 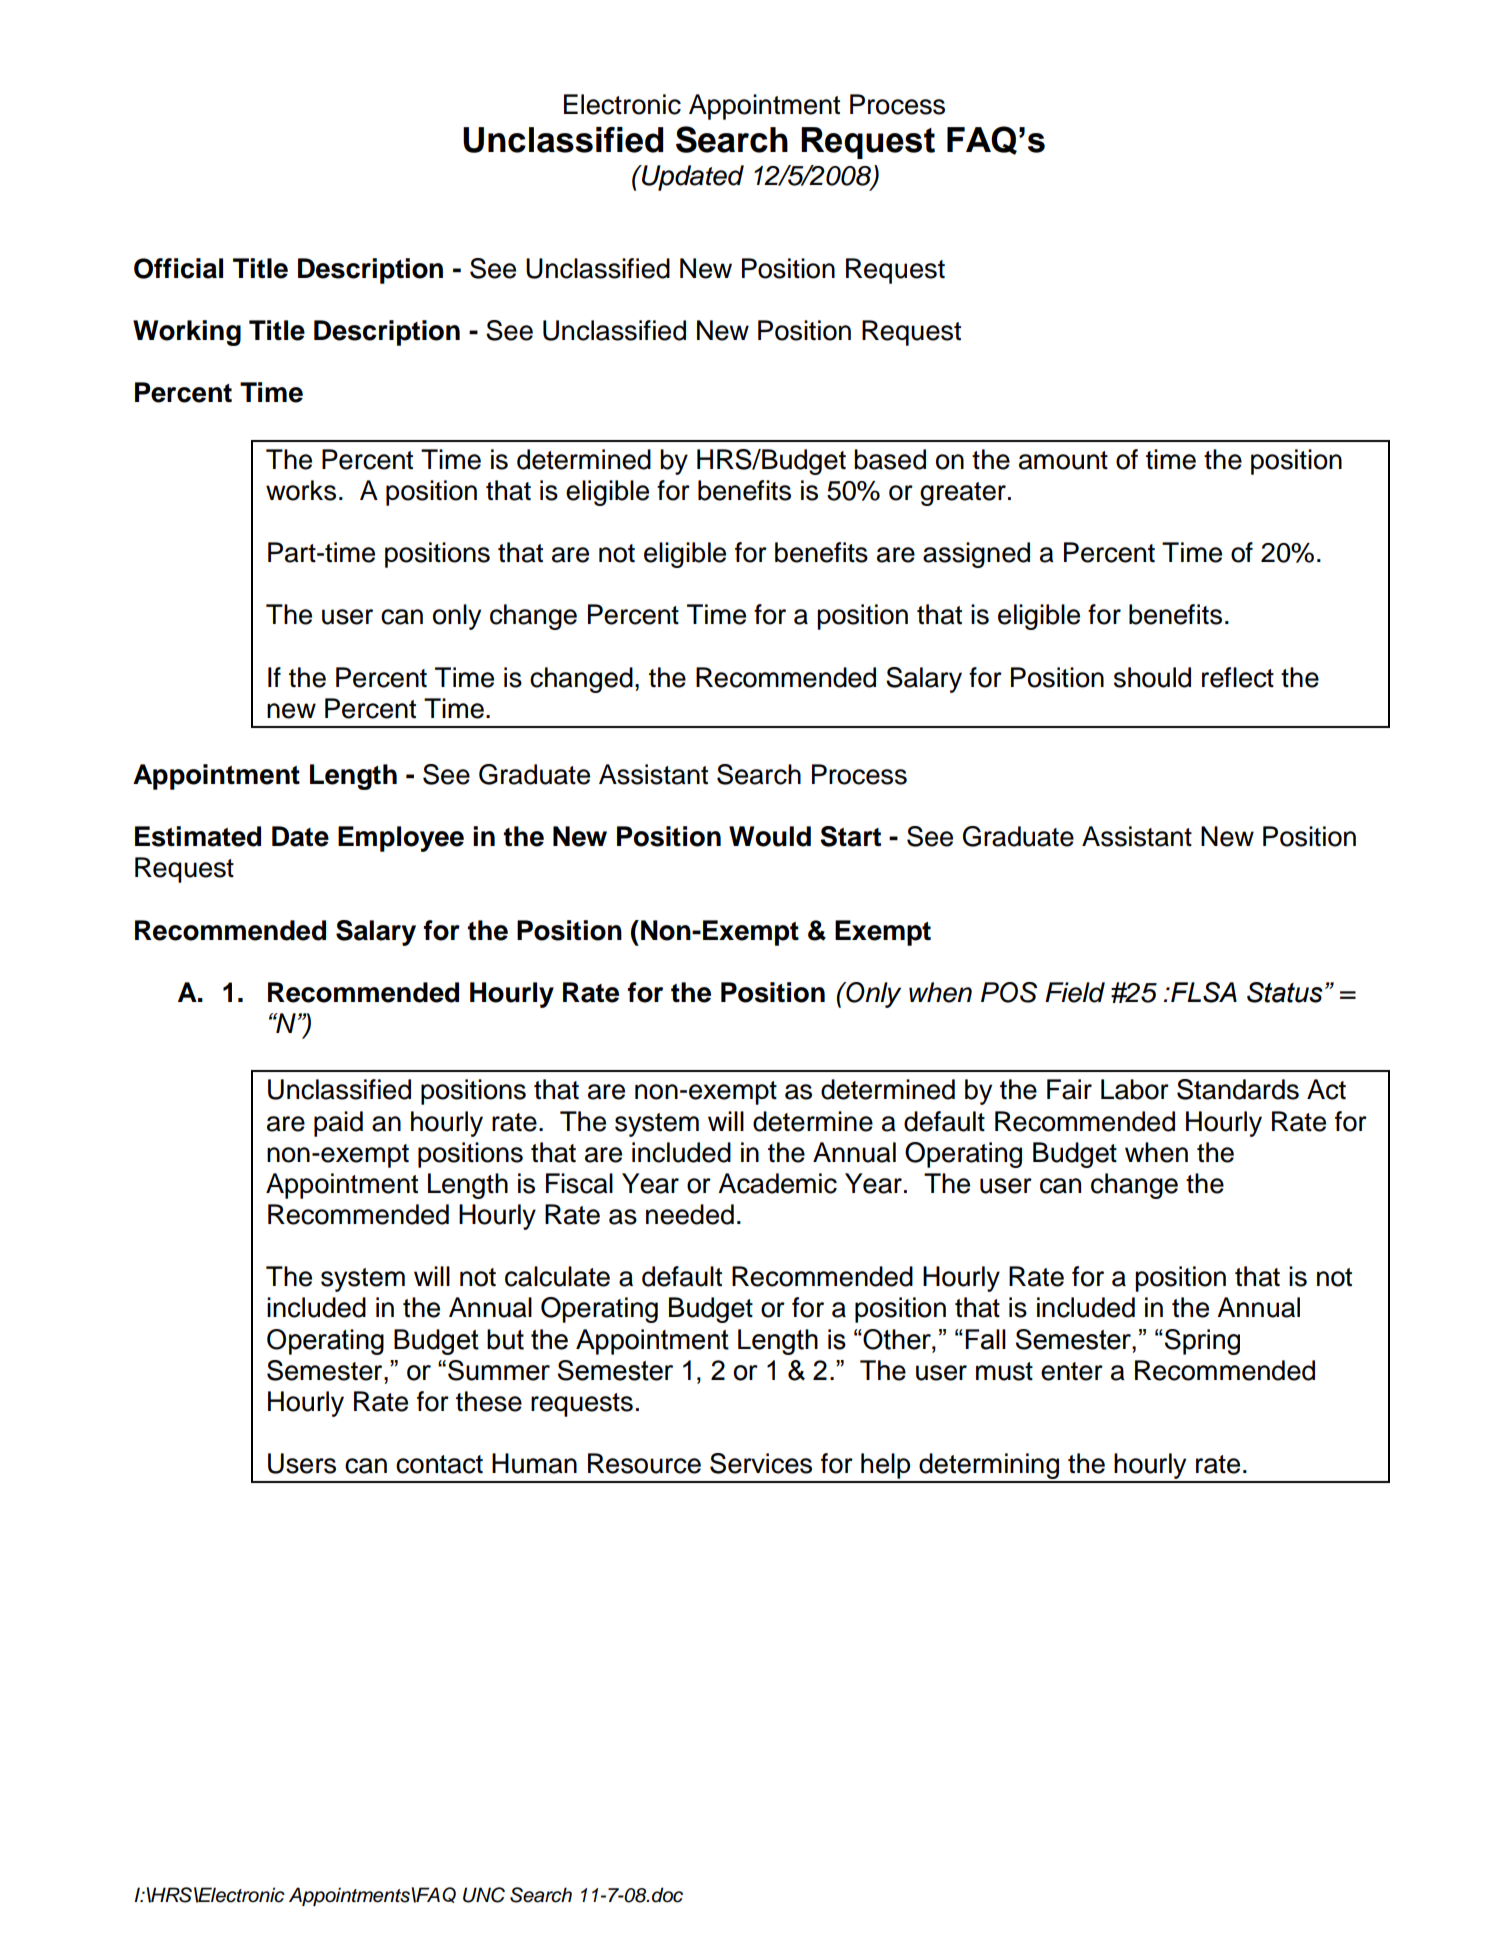 I want to click on Employee, so click(x=401, y=839).
